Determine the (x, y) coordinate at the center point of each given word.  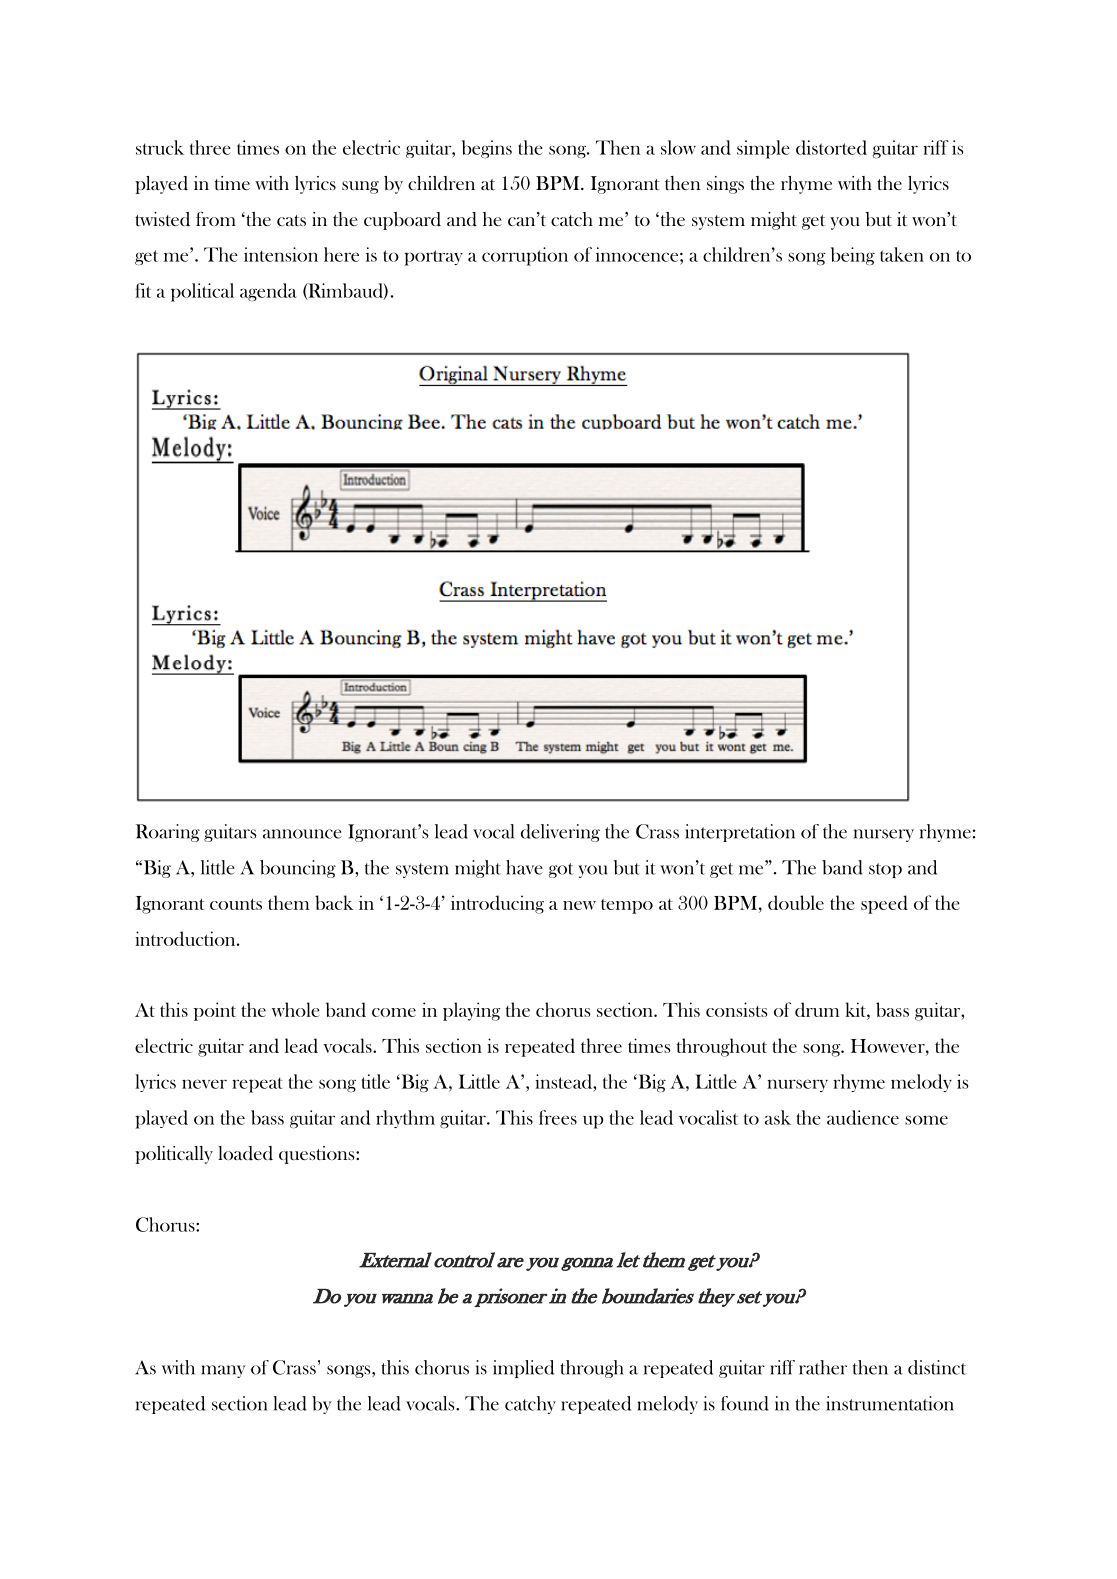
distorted (831, 147)
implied (523, 1369)
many (223, 1371)
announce (302, 834)
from (216, 218)
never (204, 1084)
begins (486, 149)
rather (823, 1367)
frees (558, 1117)
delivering (560, 833)
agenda (268, 292)
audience (863, 1117)
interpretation (740, 833)
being (852, 256)
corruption (525, 256)
